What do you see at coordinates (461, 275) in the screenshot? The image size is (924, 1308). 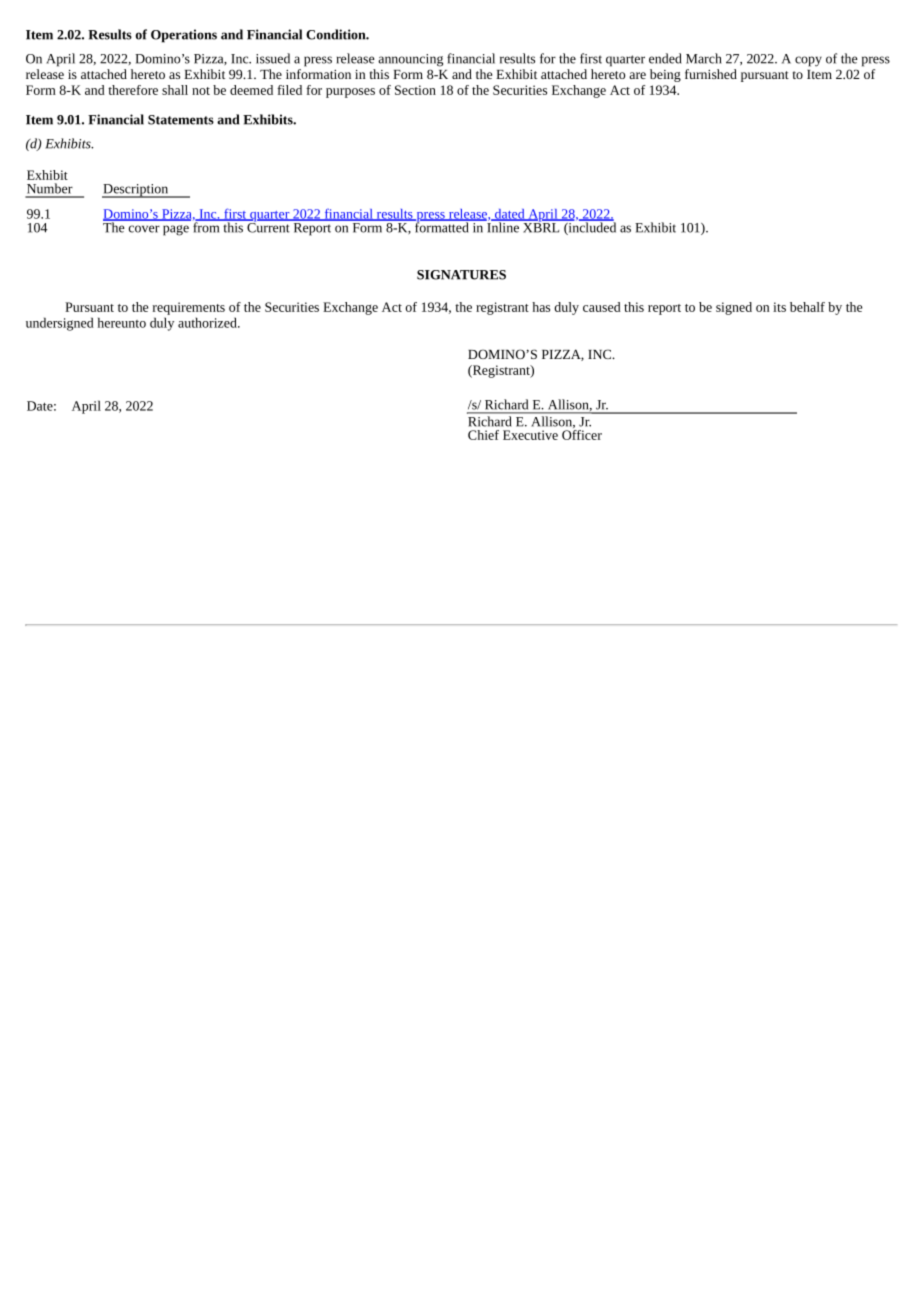 I see `SIGNATURES` at bounding box center [461, 275].
